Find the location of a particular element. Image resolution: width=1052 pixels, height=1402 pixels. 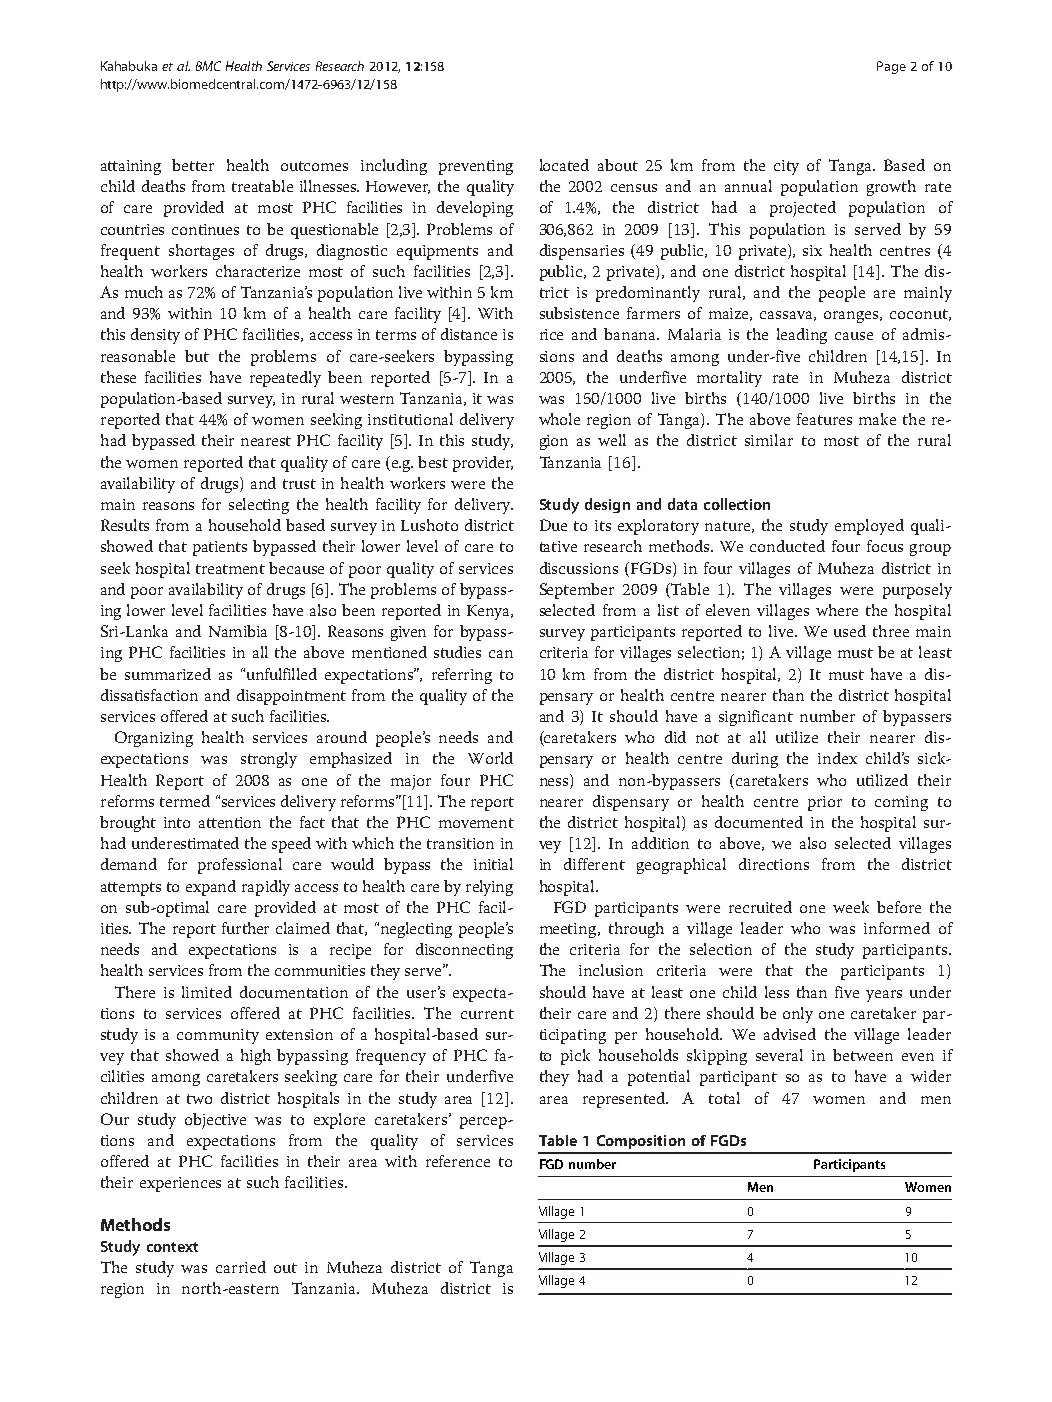

context is located at coordinates (172, 1247).
